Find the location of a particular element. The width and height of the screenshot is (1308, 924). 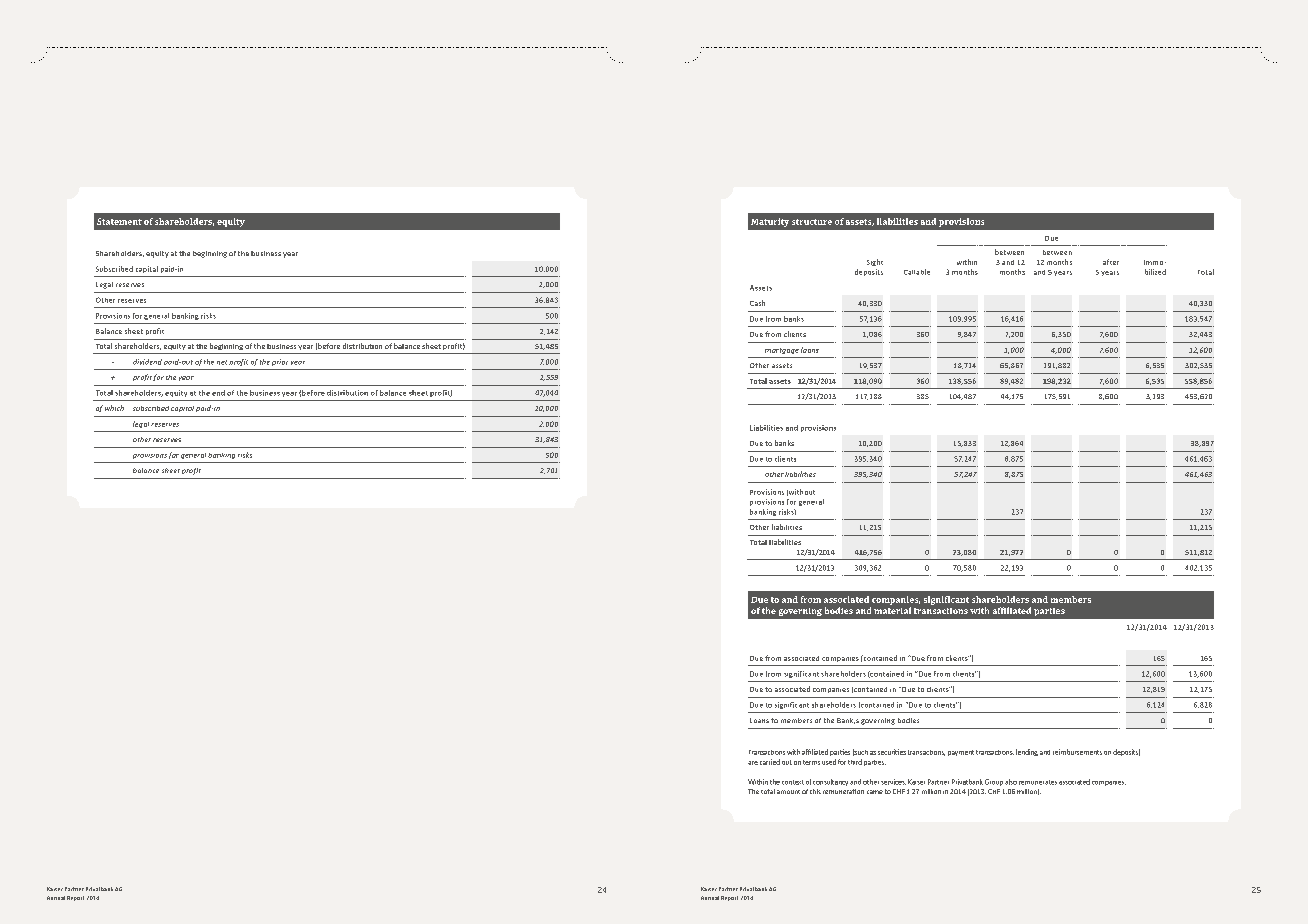

Sight is located at coordinates (875, 262).
